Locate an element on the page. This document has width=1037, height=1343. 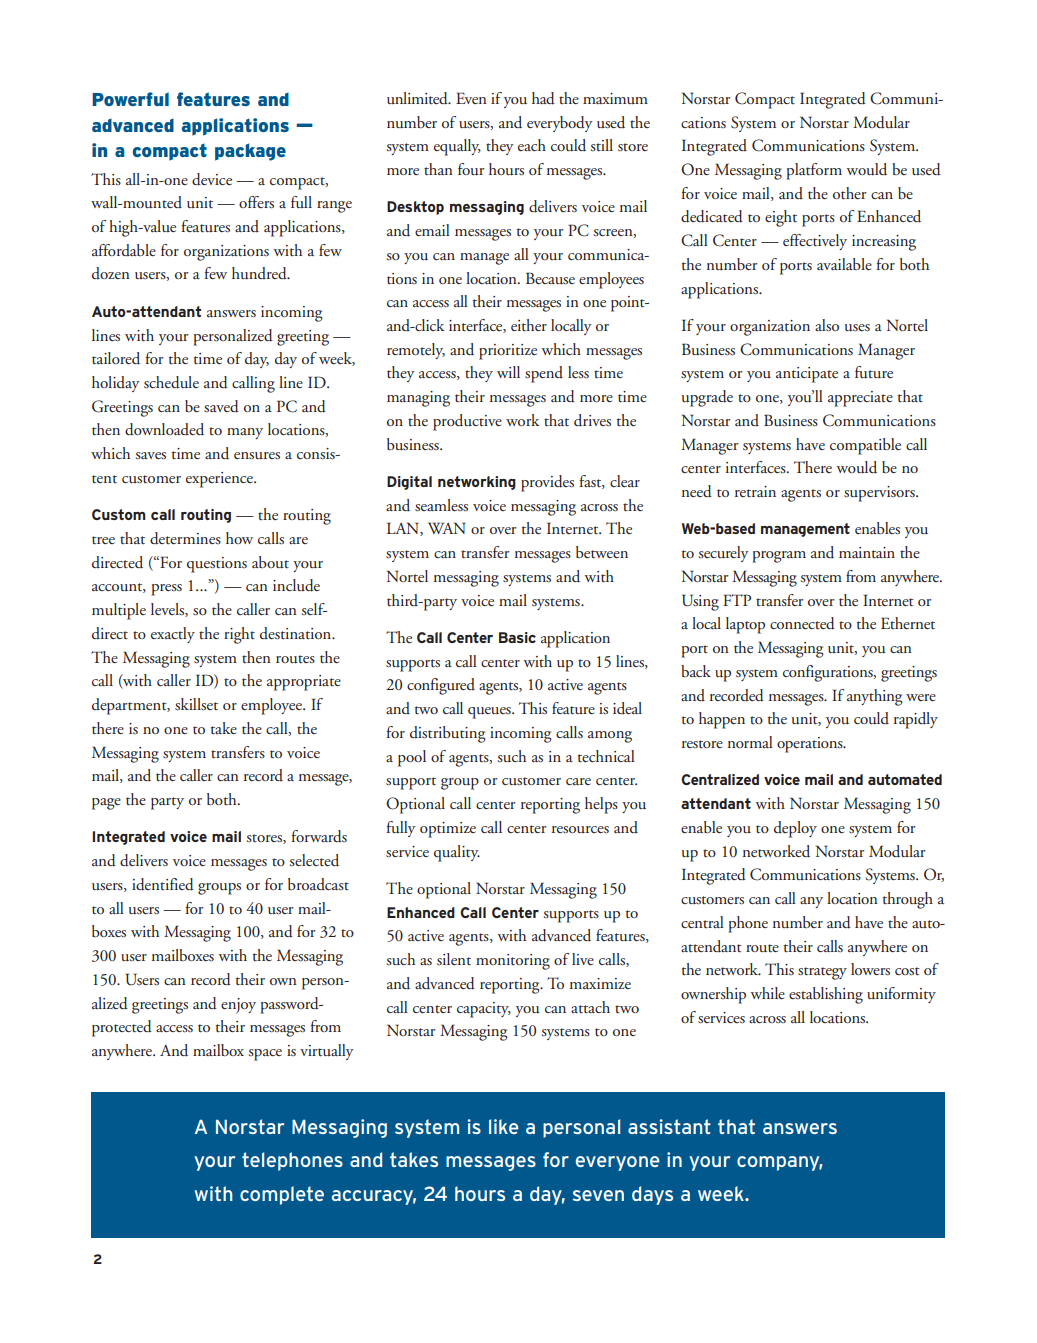
connected is located at coordinates (802, 623).
